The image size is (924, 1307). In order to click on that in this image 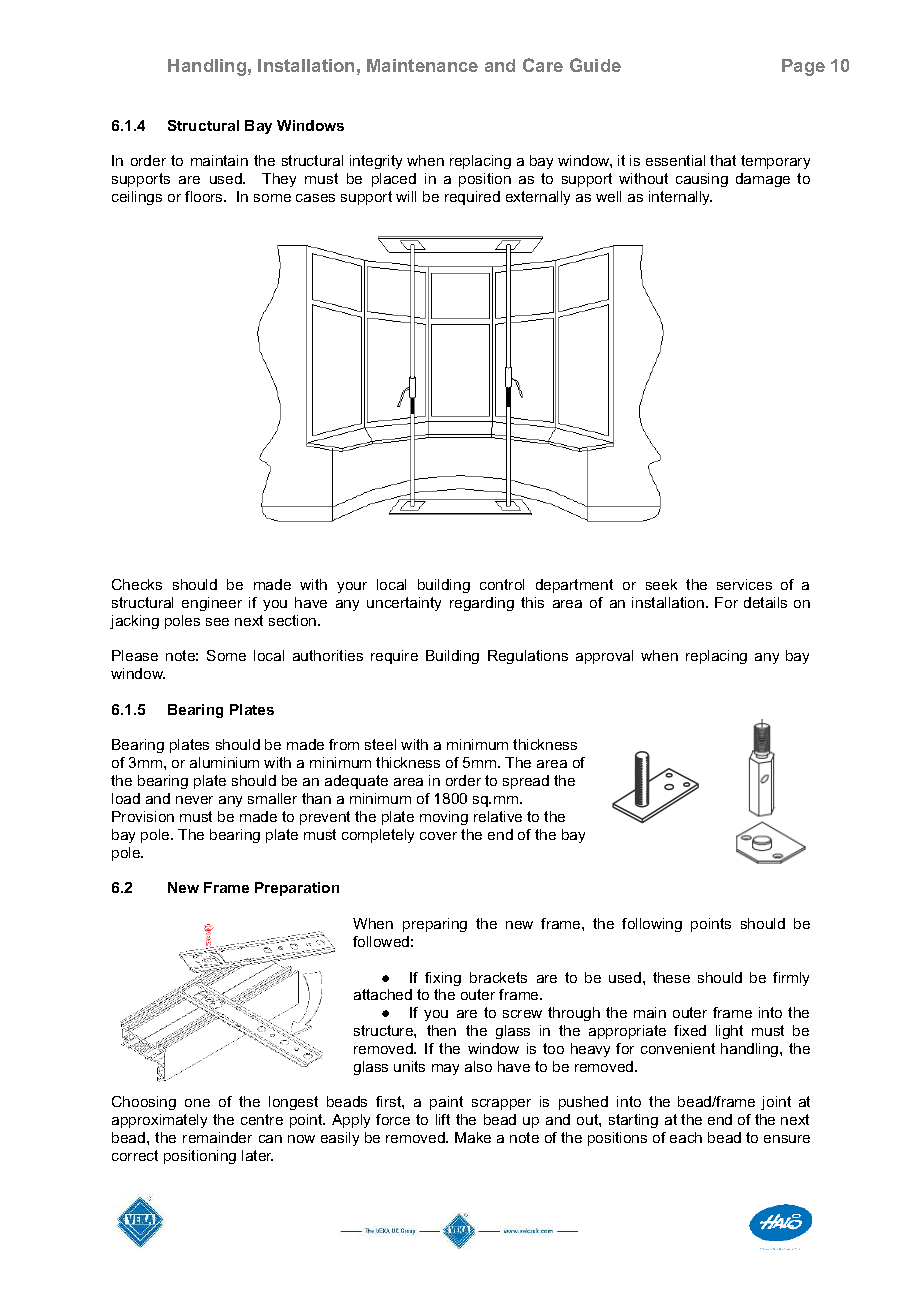, I will do `click(723, 160)`.
